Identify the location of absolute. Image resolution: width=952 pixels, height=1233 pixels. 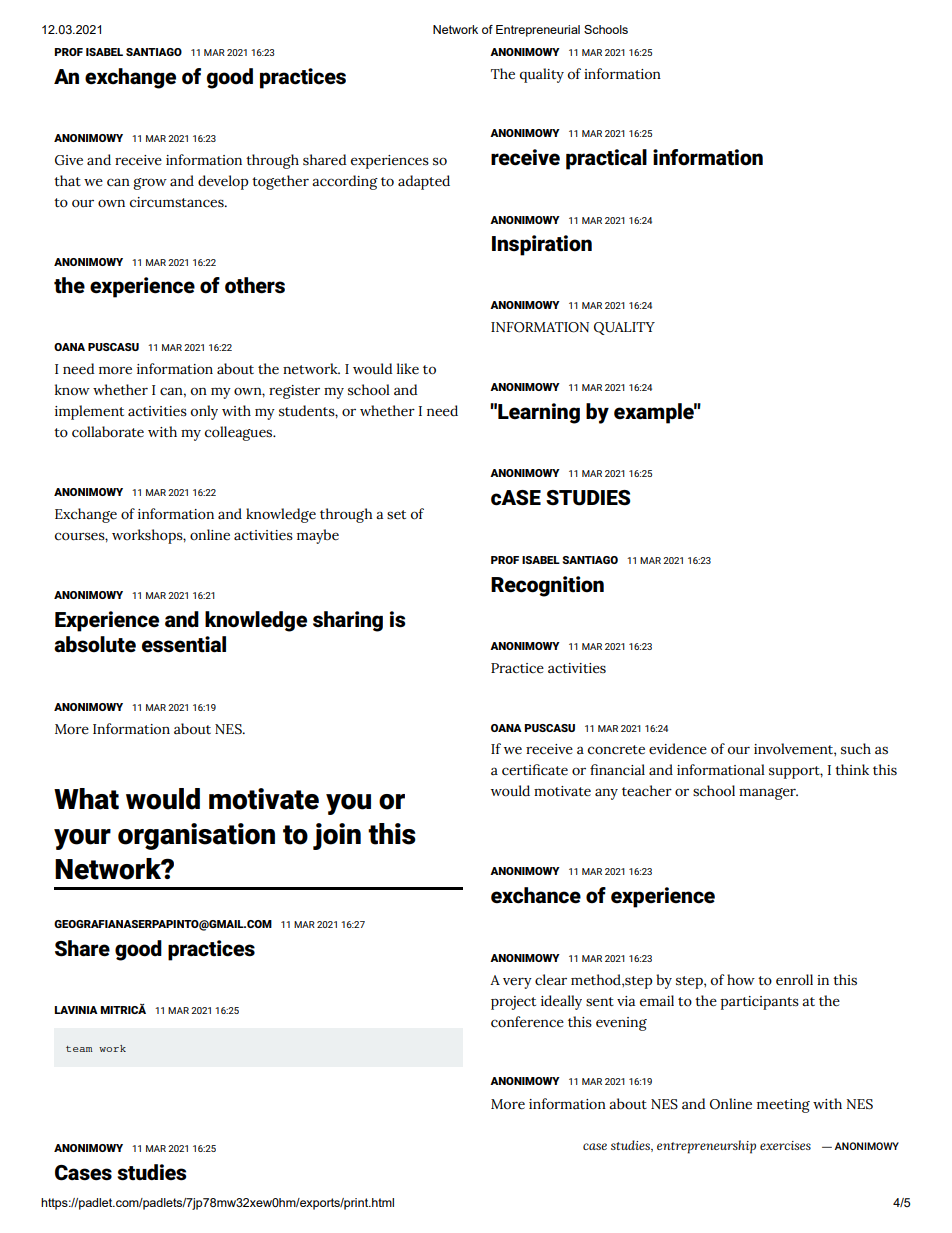
(95, 644).
